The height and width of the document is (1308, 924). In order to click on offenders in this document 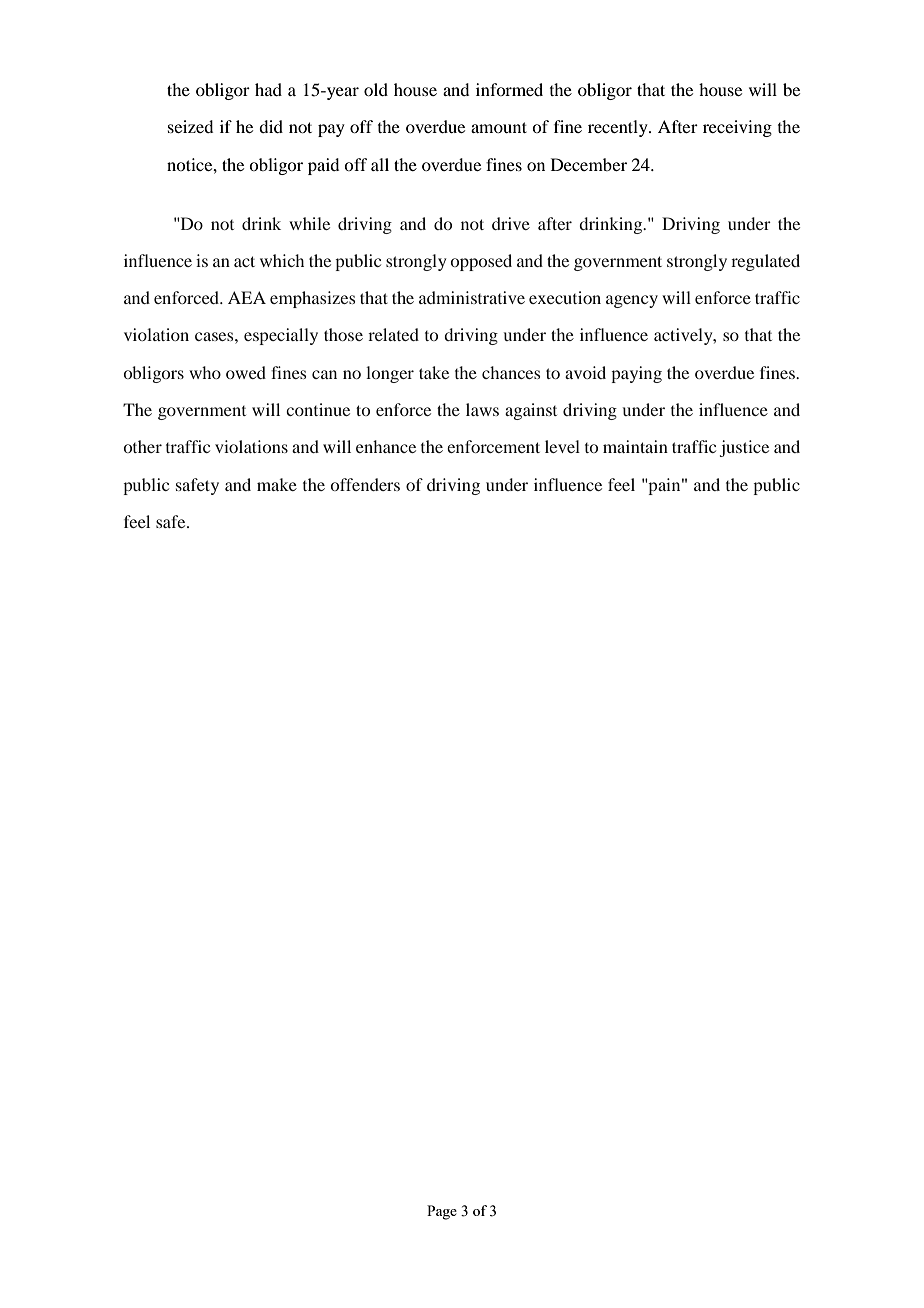, I will do `click(365, 484)`.
